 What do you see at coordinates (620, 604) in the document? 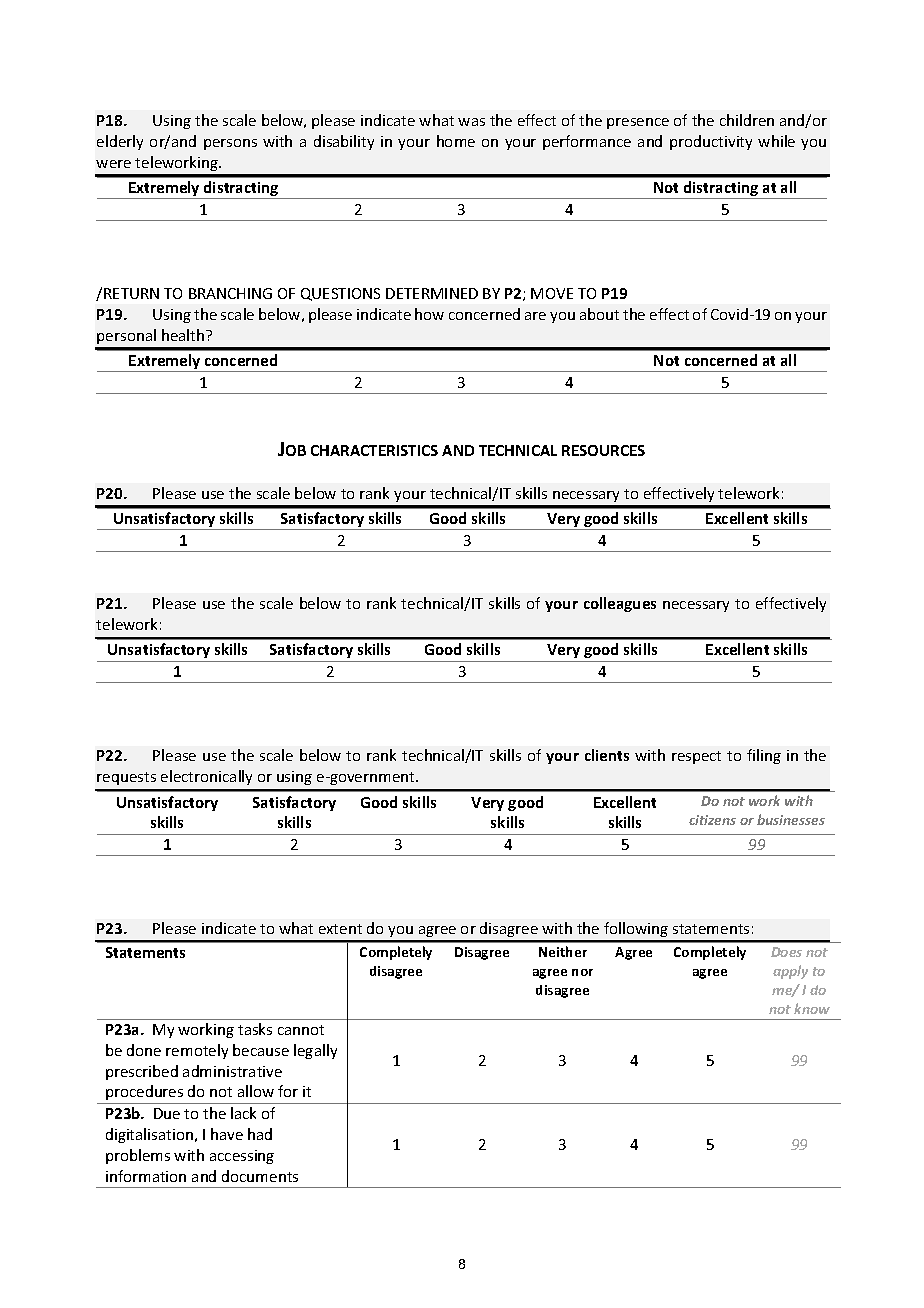
I see `colleagues` at bounding box center [620, 604].
